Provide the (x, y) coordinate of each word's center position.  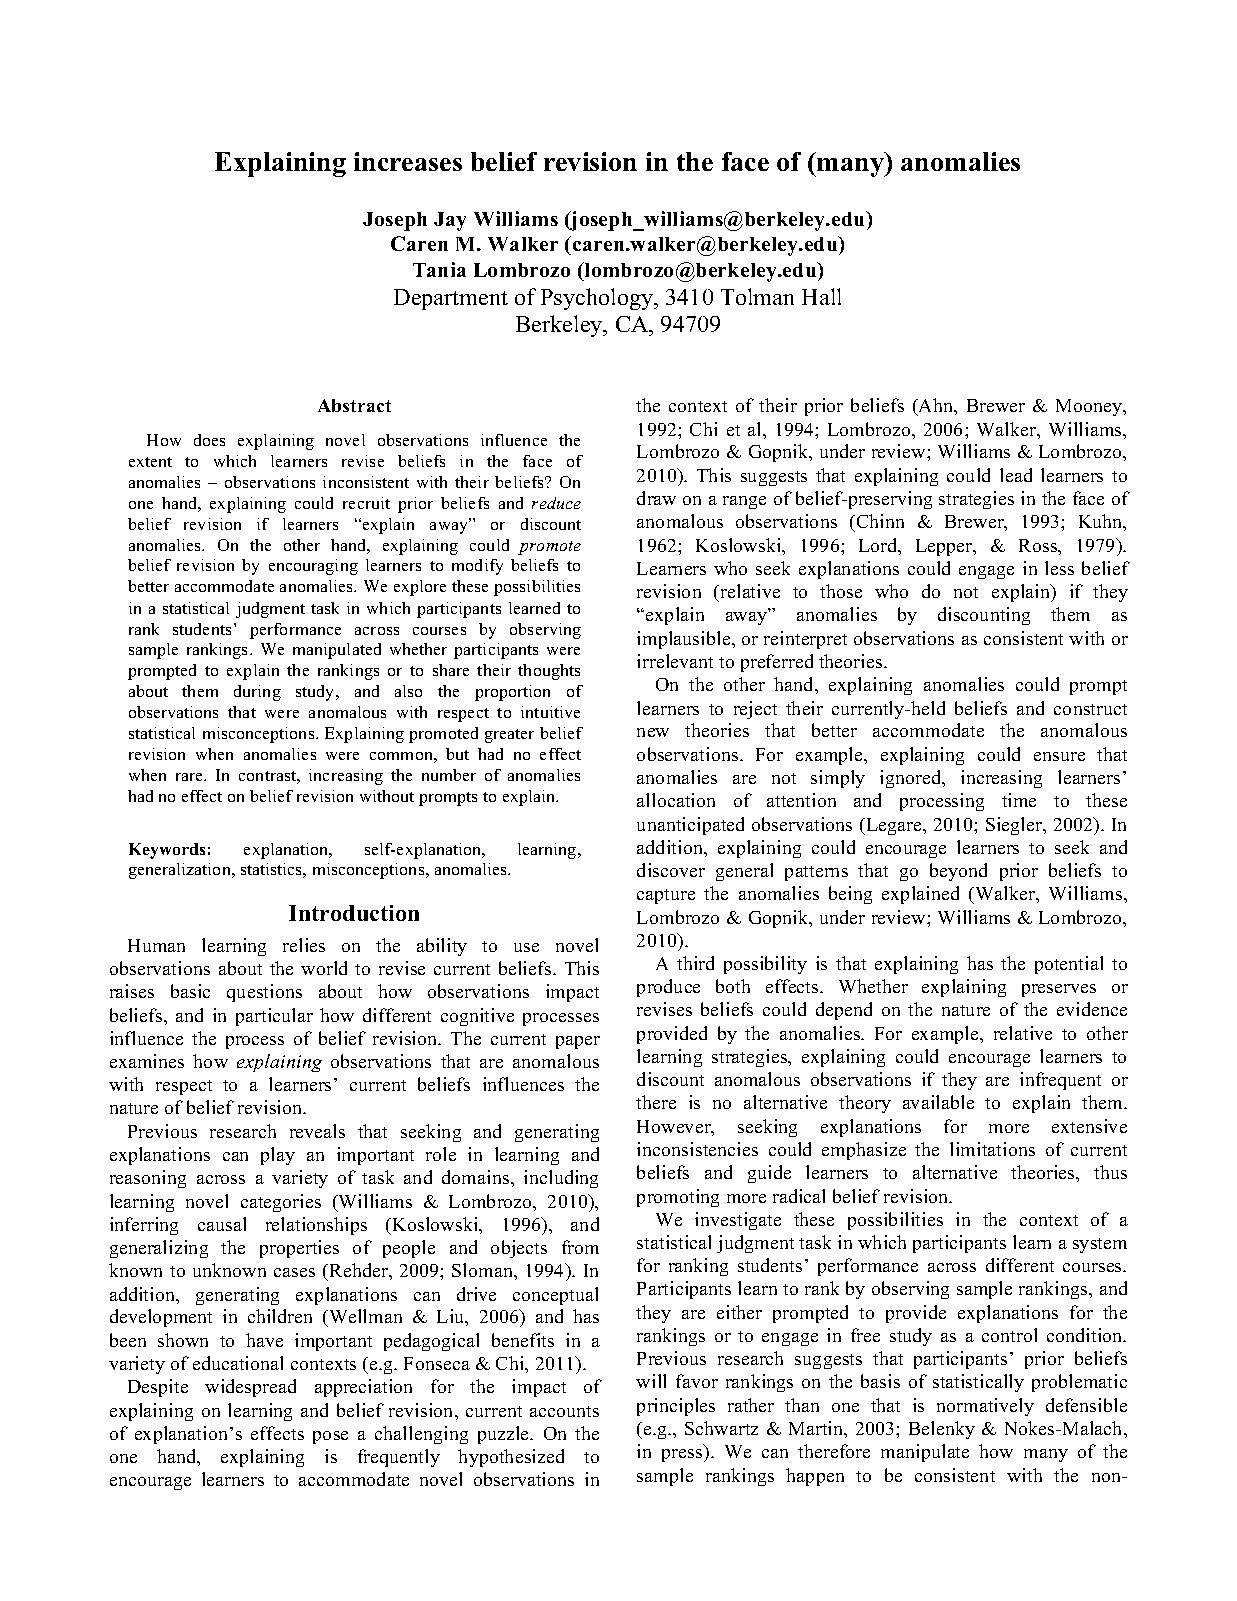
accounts (564, 1411)
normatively (985, 1407)
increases (408, 161)
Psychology (598, 299)
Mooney (1090, 407)
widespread (250, 1388)
